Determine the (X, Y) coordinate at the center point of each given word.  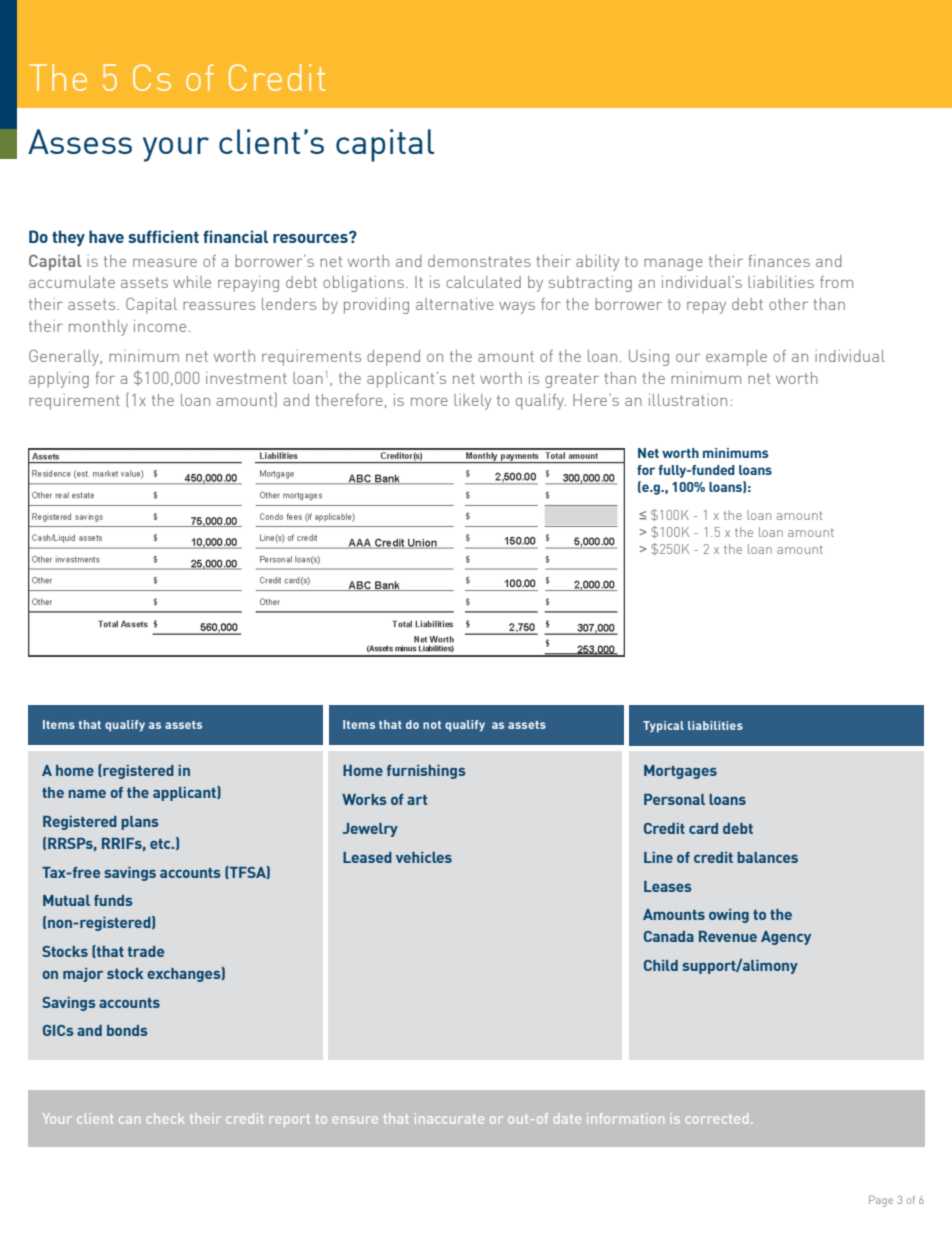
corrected (717, 1118)
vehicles (424, 857)
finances (779, 261)
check (165, 1118)
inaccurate (449, 1118)
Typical (663, 727)
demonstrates (479, 261)
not (432, 725)
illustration (688, 400)
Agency (786, 938)
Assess (80, 141)
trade (146, 951)
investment (246, 378)
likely (472, 402)
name (87, 794)
